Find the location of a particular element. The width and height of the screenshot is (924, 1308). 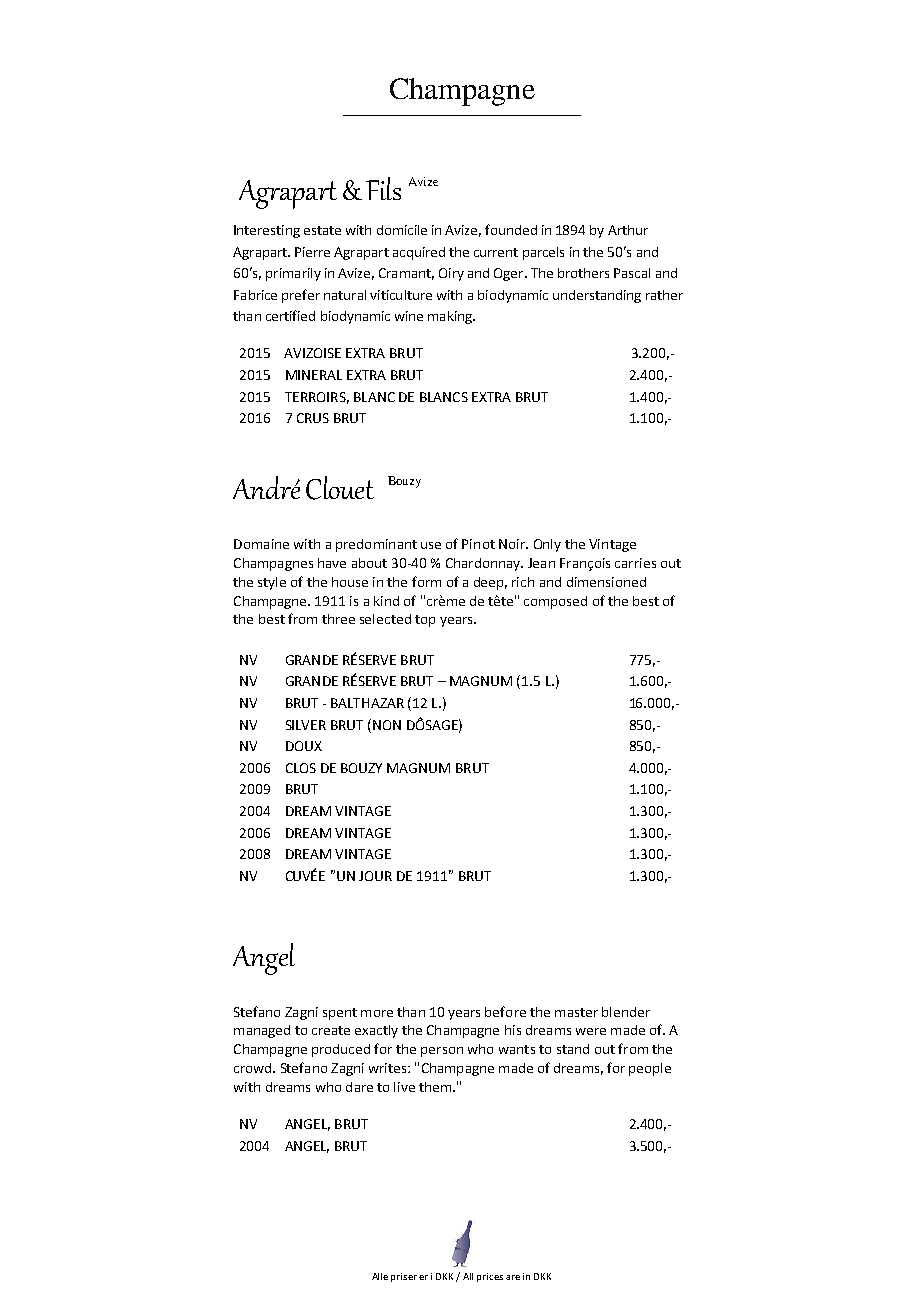

dimensioned is located at coordinates (606, 582).
